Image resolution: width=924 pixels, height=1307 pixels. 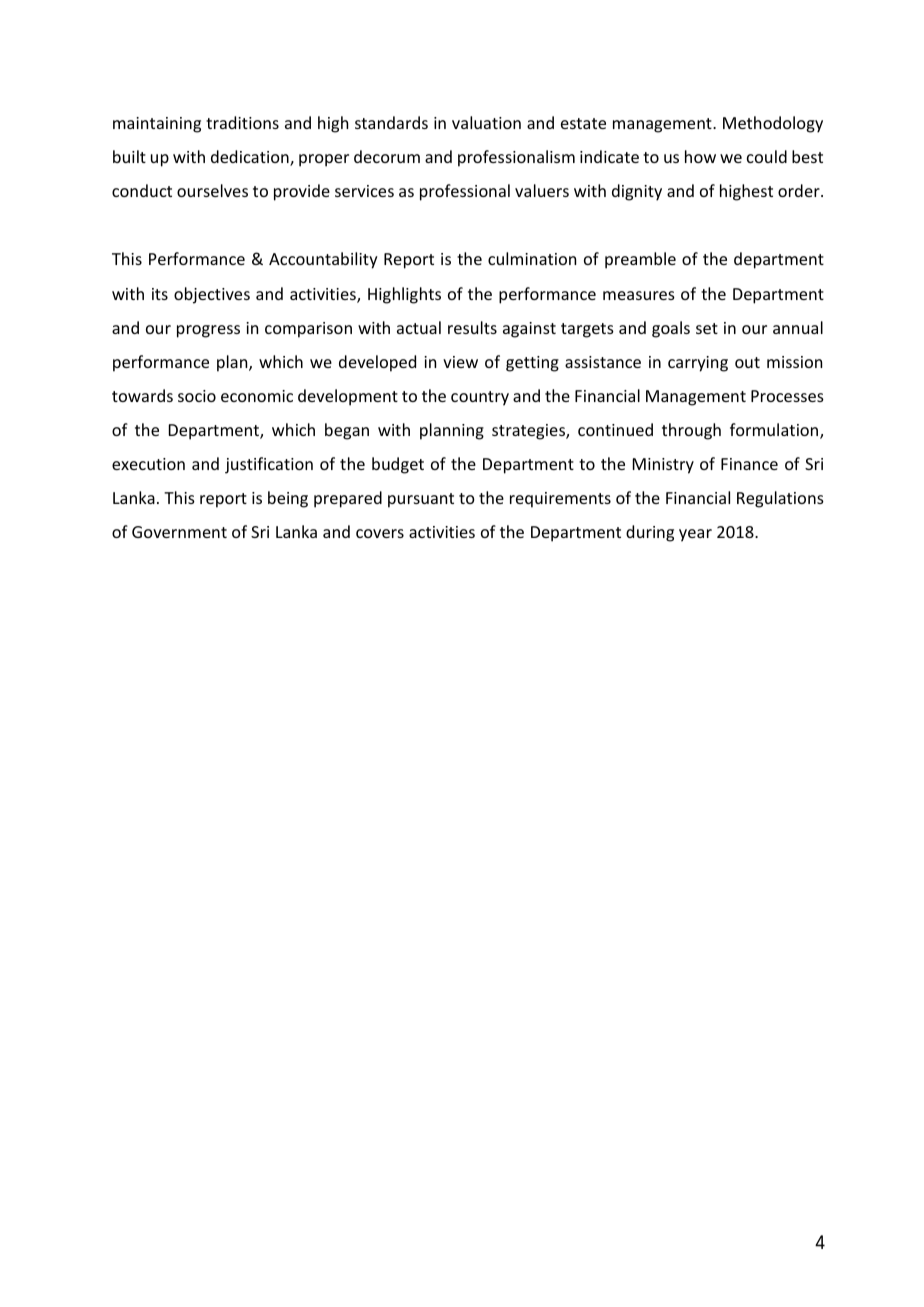 What do you see at coordinates (486, 122) in the screenshot?
I see `valuation` at bounding box center [486, 122].
